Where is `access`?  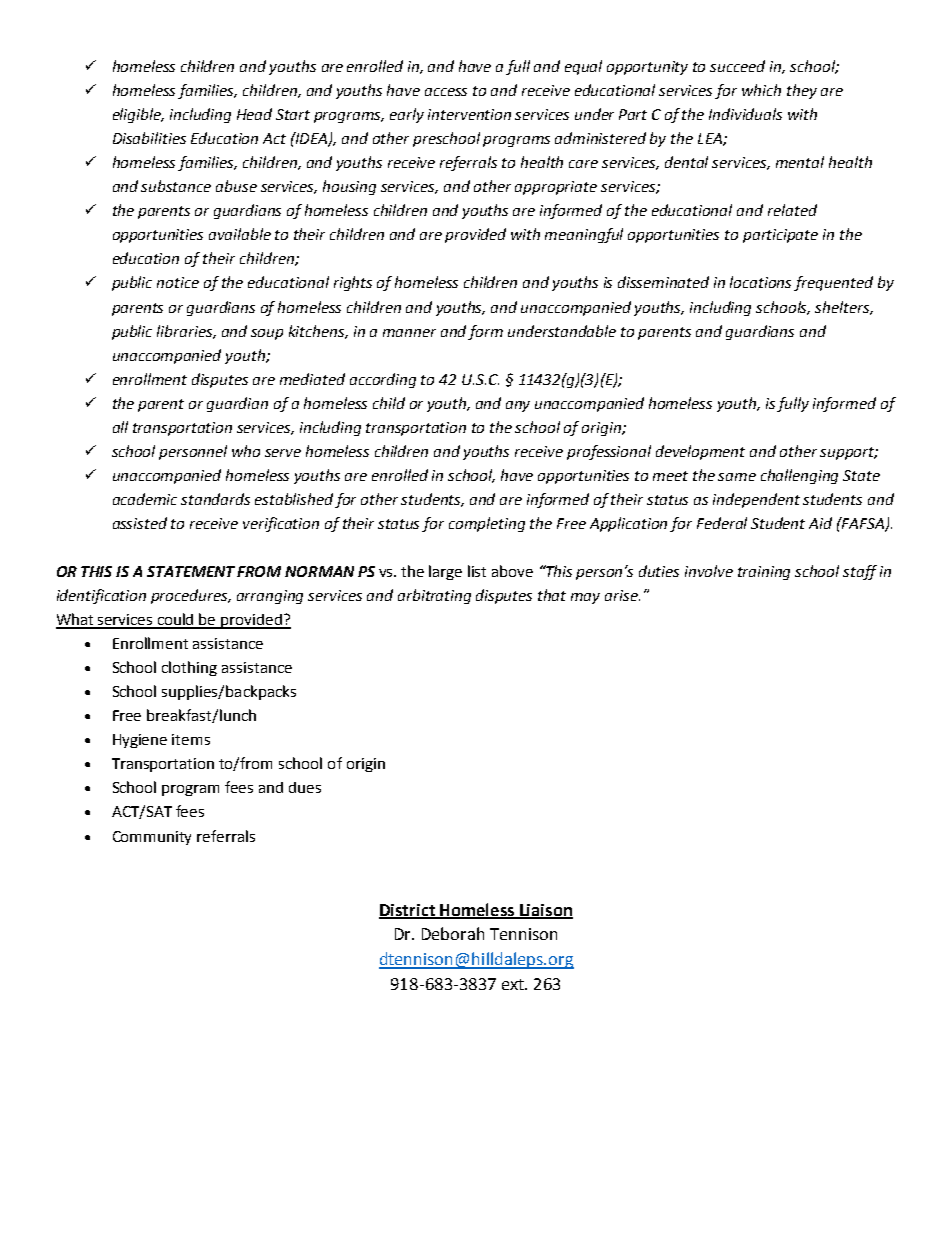 access is located at coordinates (446, 92).
